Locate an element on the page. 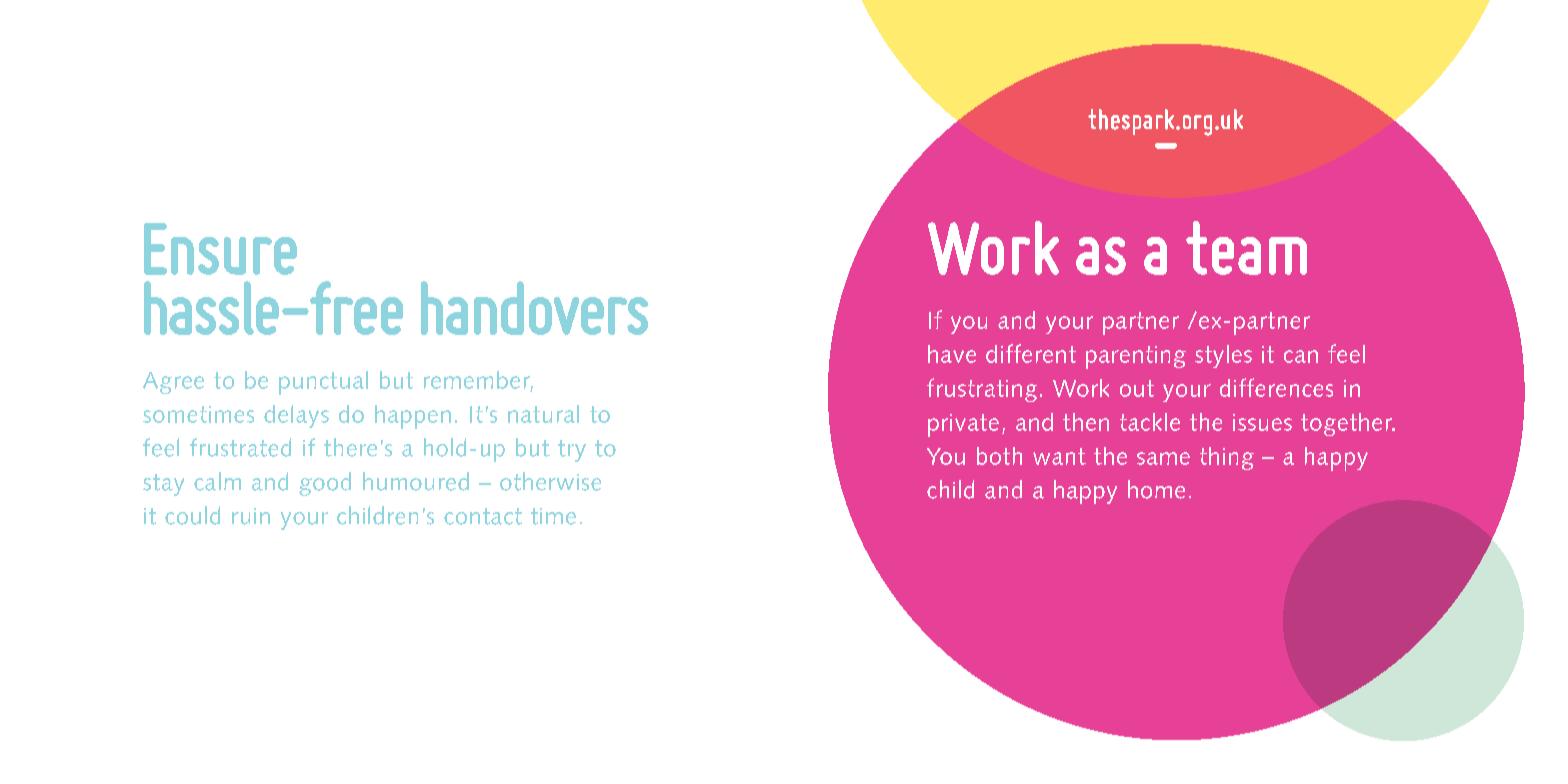 This page has height=784, width=1568. frustrating is located at coordinates (982, 390).
